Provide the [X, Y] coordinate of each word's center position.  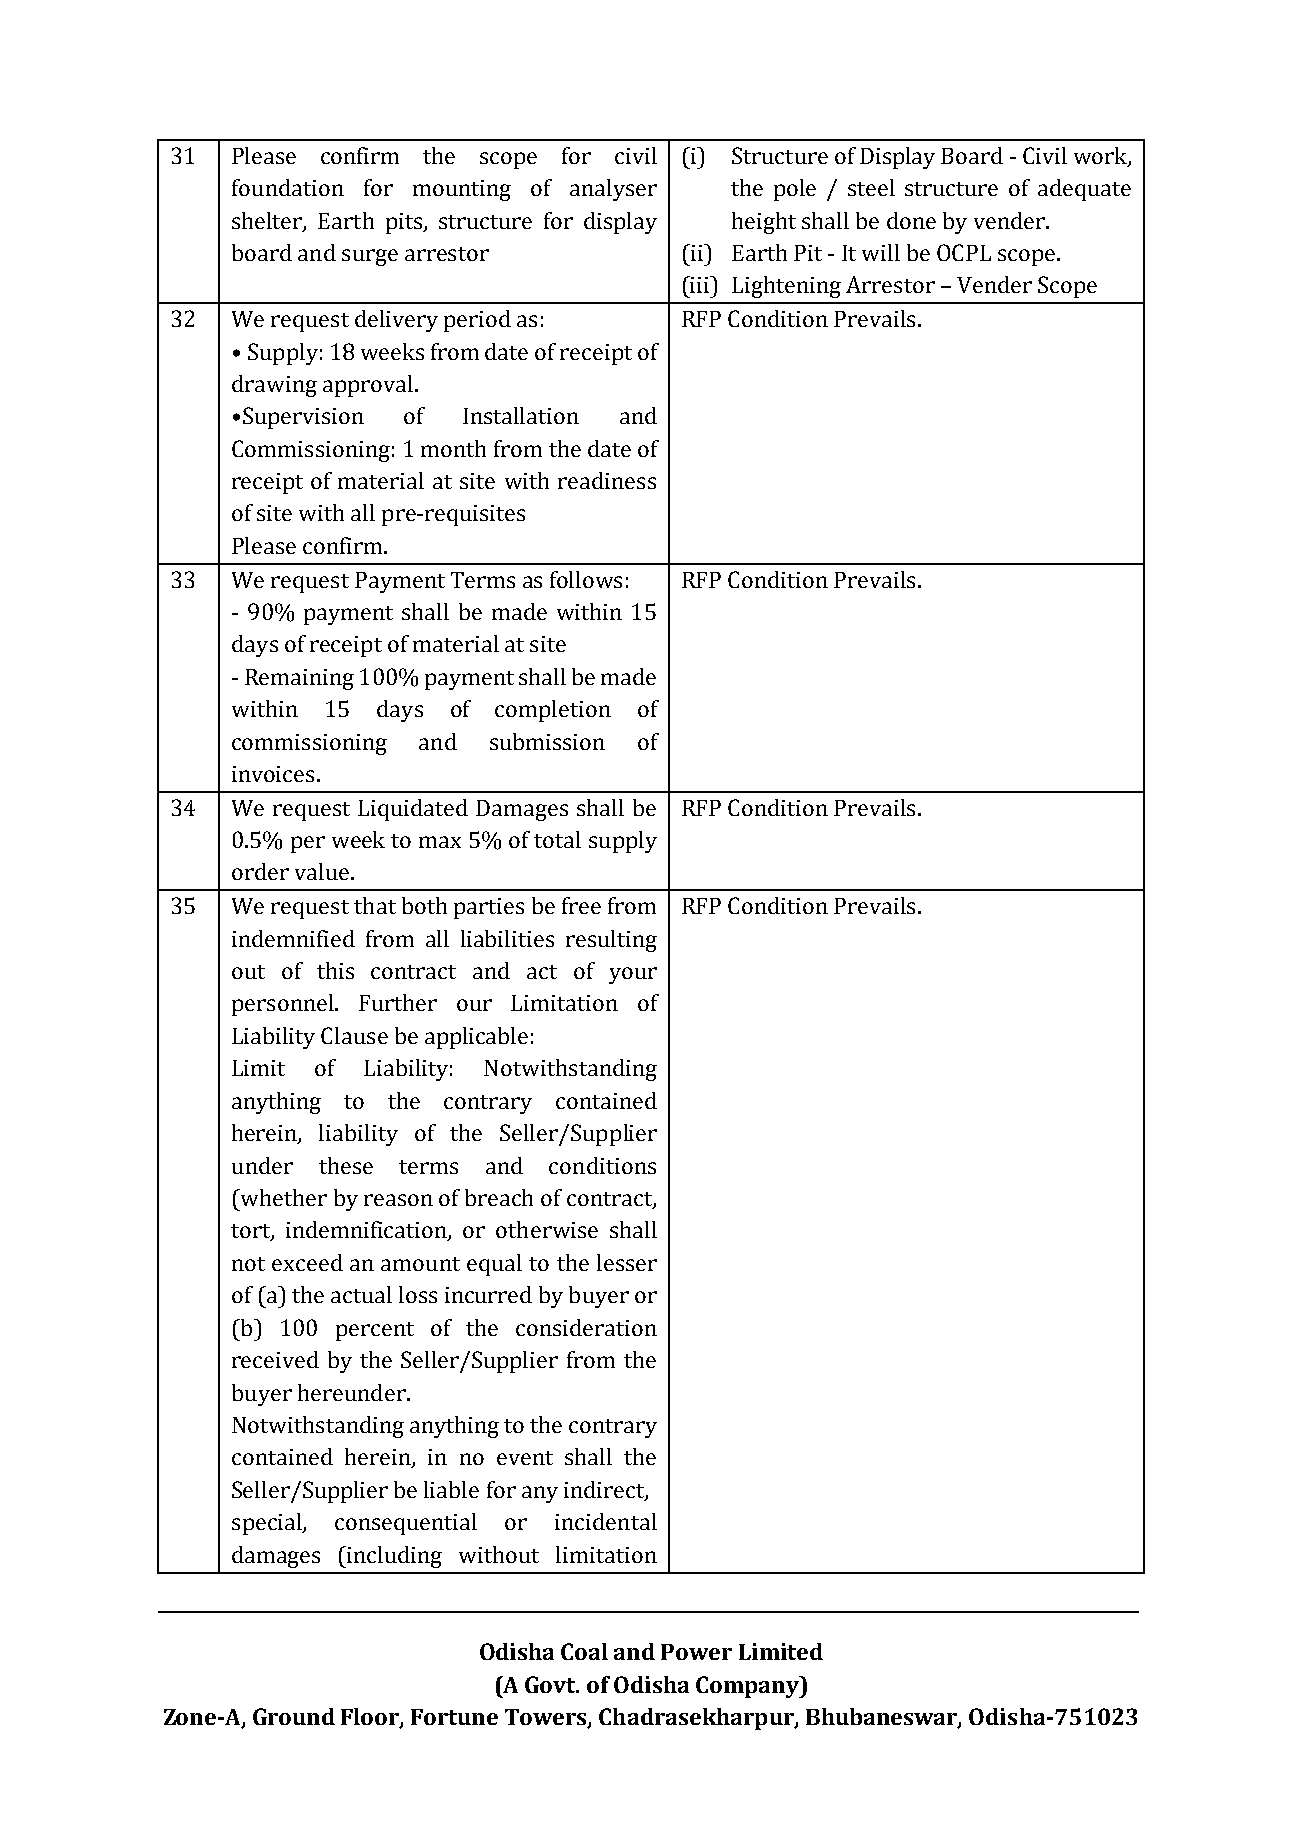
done [911, 220]
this [335, 970]
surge [370, 257]
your [633, 975]
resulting [611, 941]
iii [700, 284]
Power [696, 1652]
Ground [294, 1716]
